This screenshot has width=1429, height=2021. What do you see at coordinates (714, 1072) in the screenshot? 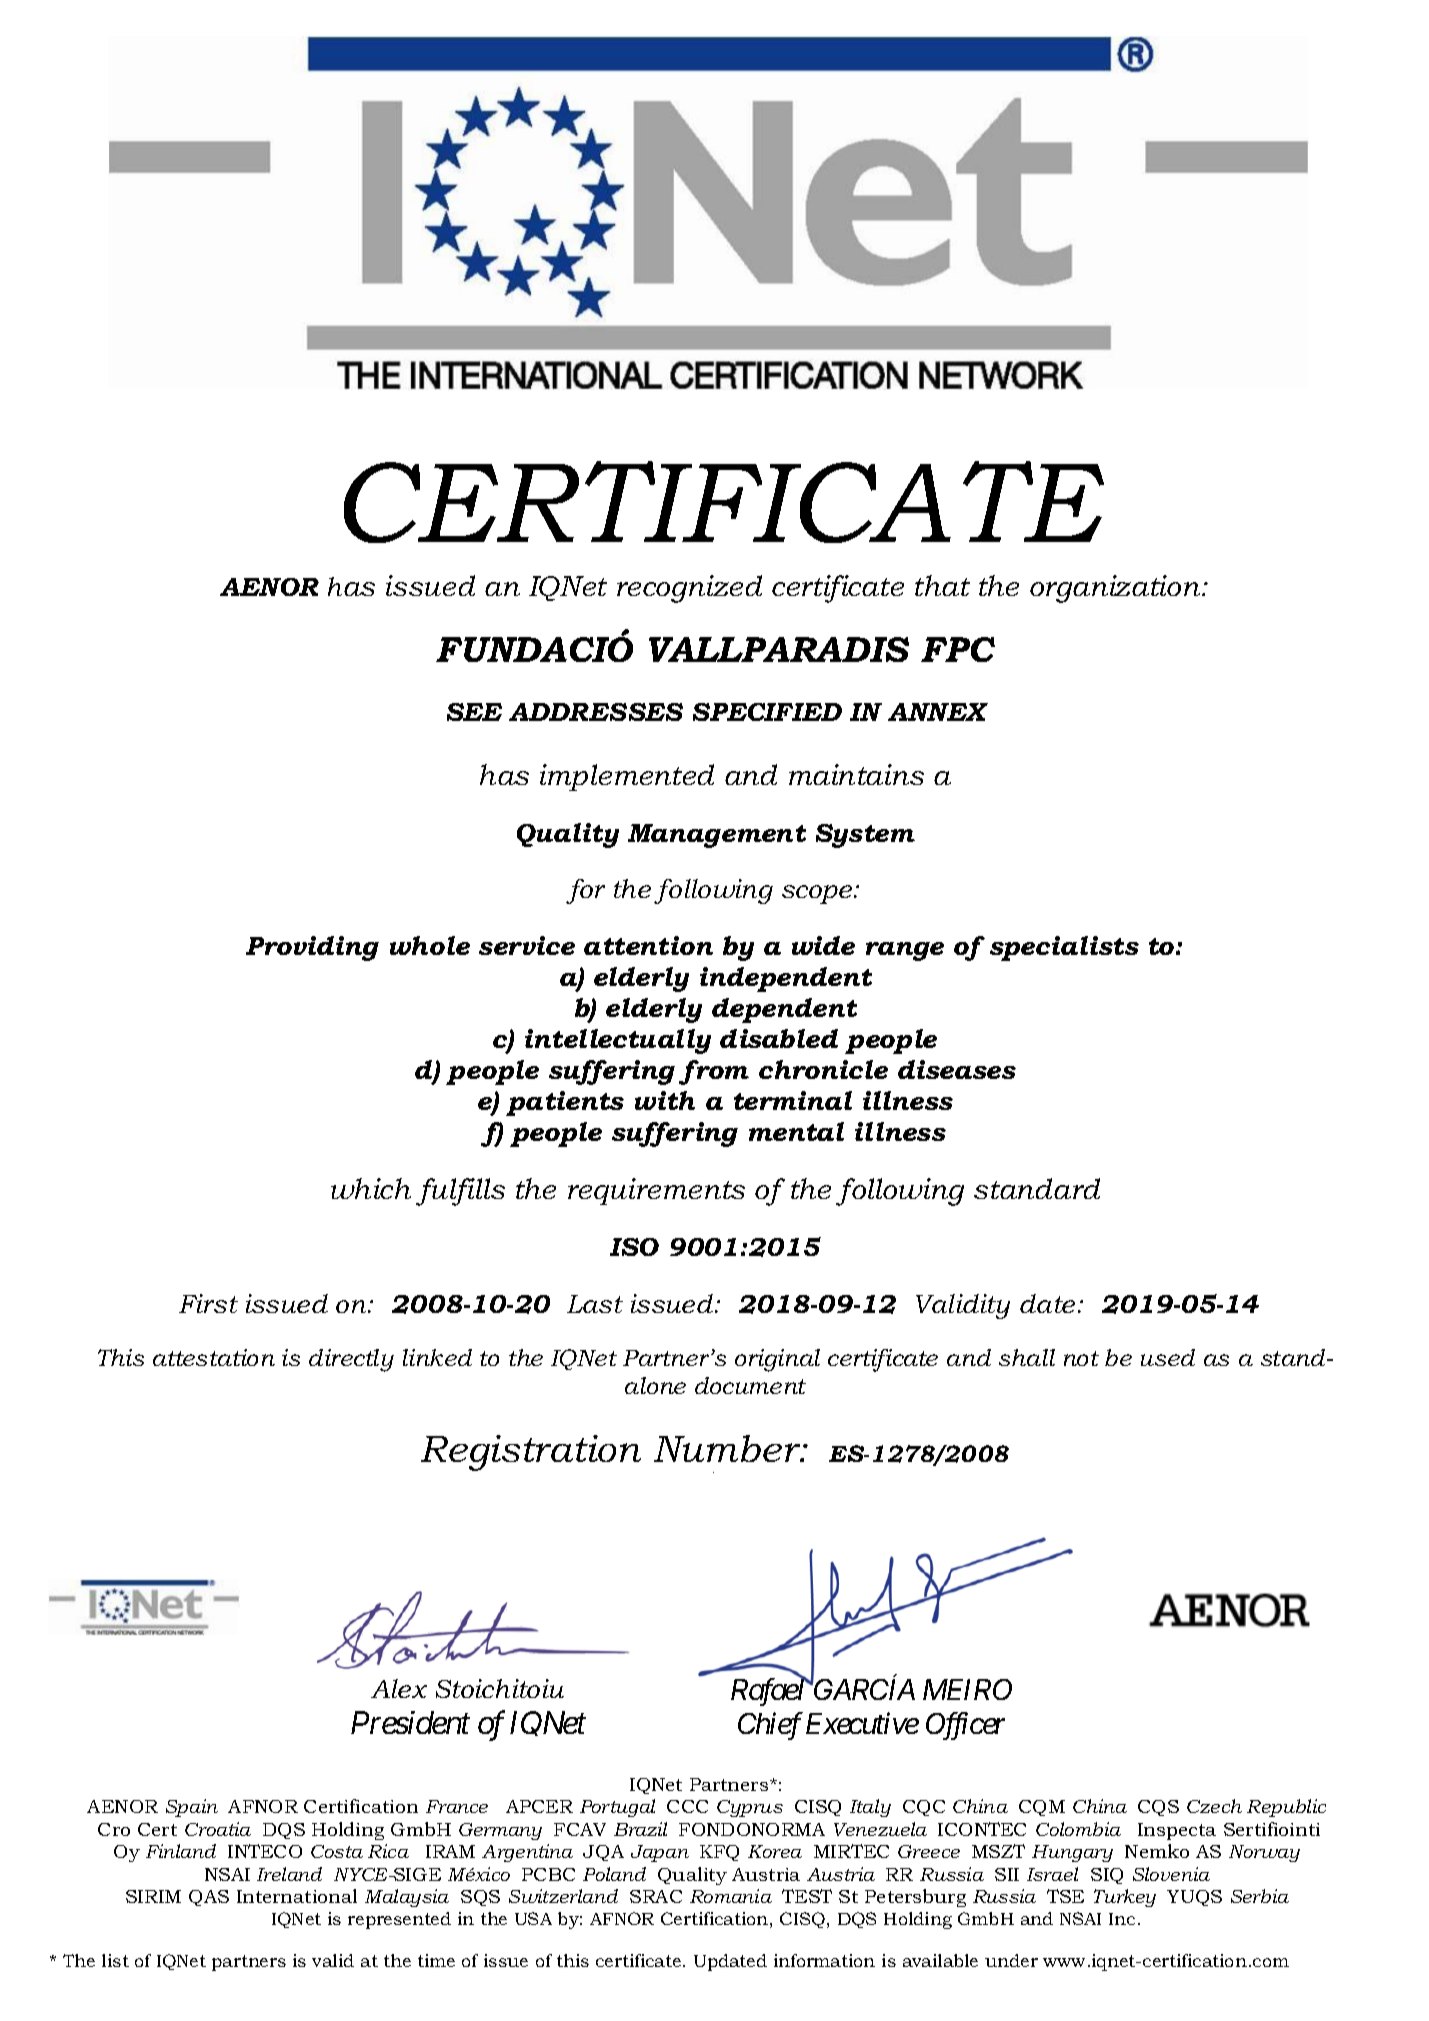
I see `from` at bounding box center [714, 1072].
